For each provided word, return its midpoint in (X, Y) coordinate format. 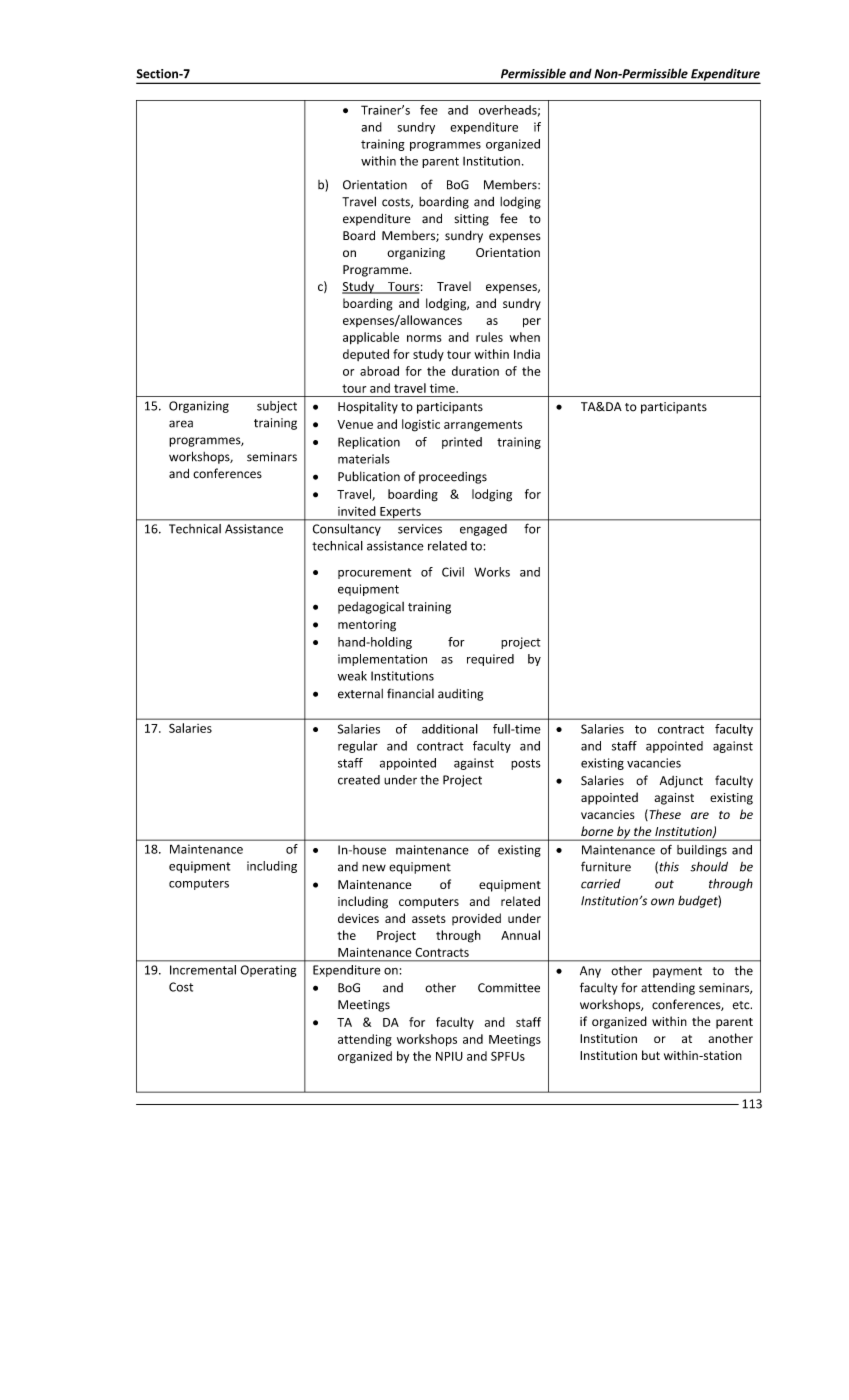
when (525, 337)
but (651, 1055)
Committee (509, 988)
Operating (268, 971)
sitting (471, 220)
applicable (371, 338)
